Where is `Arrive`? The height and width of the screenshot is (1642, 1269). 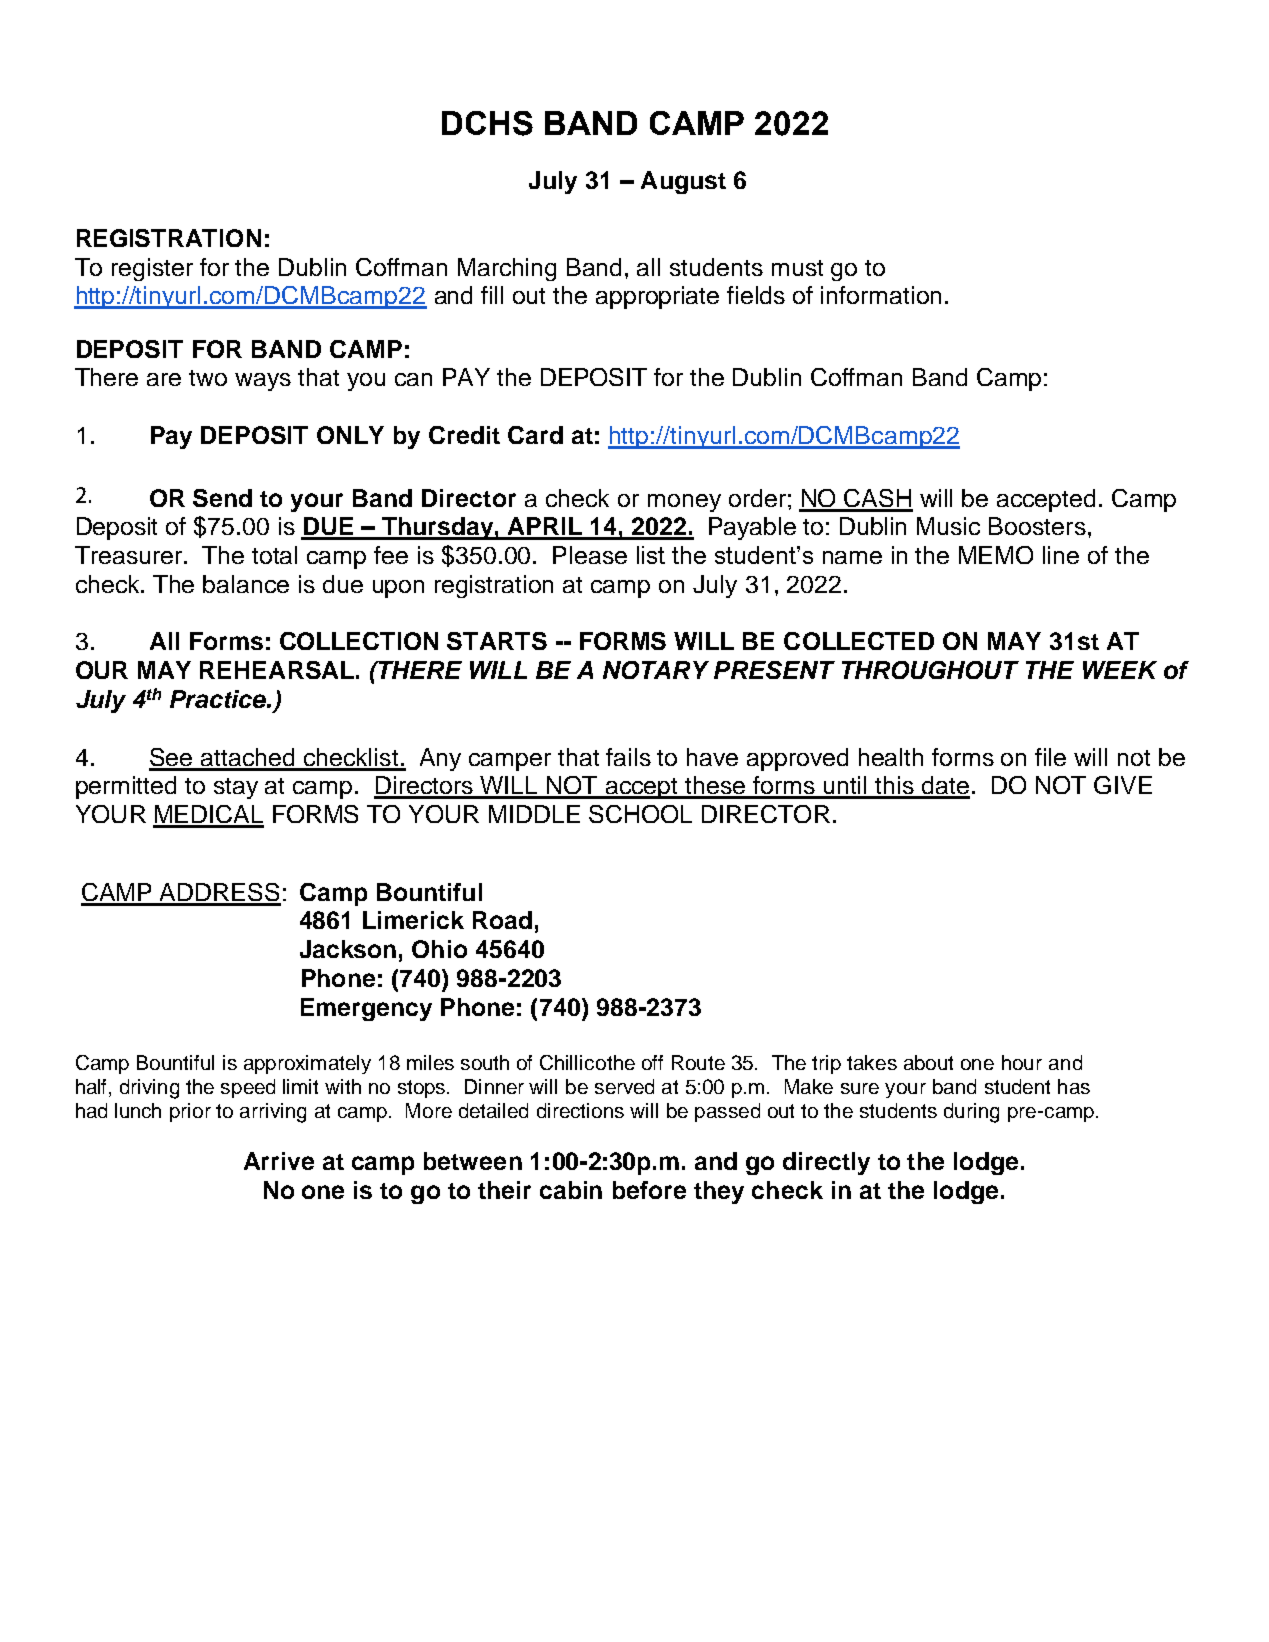
Arrive is located at coordinates (279, 1161).
